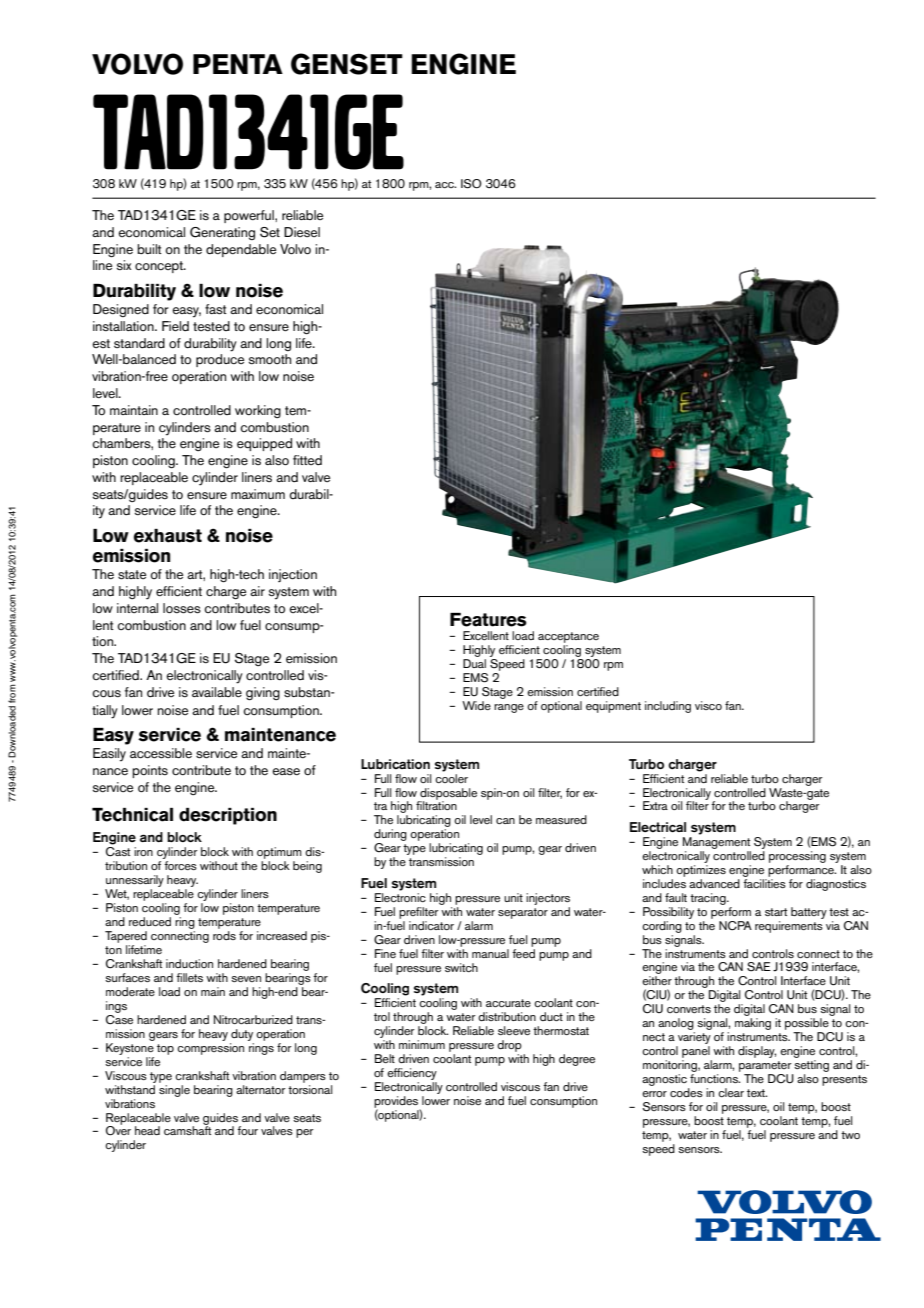 The height and width of the page is (1308, 924). Describe the element at coordinates (474, 663) in the page. I see `Dual` at that location.
